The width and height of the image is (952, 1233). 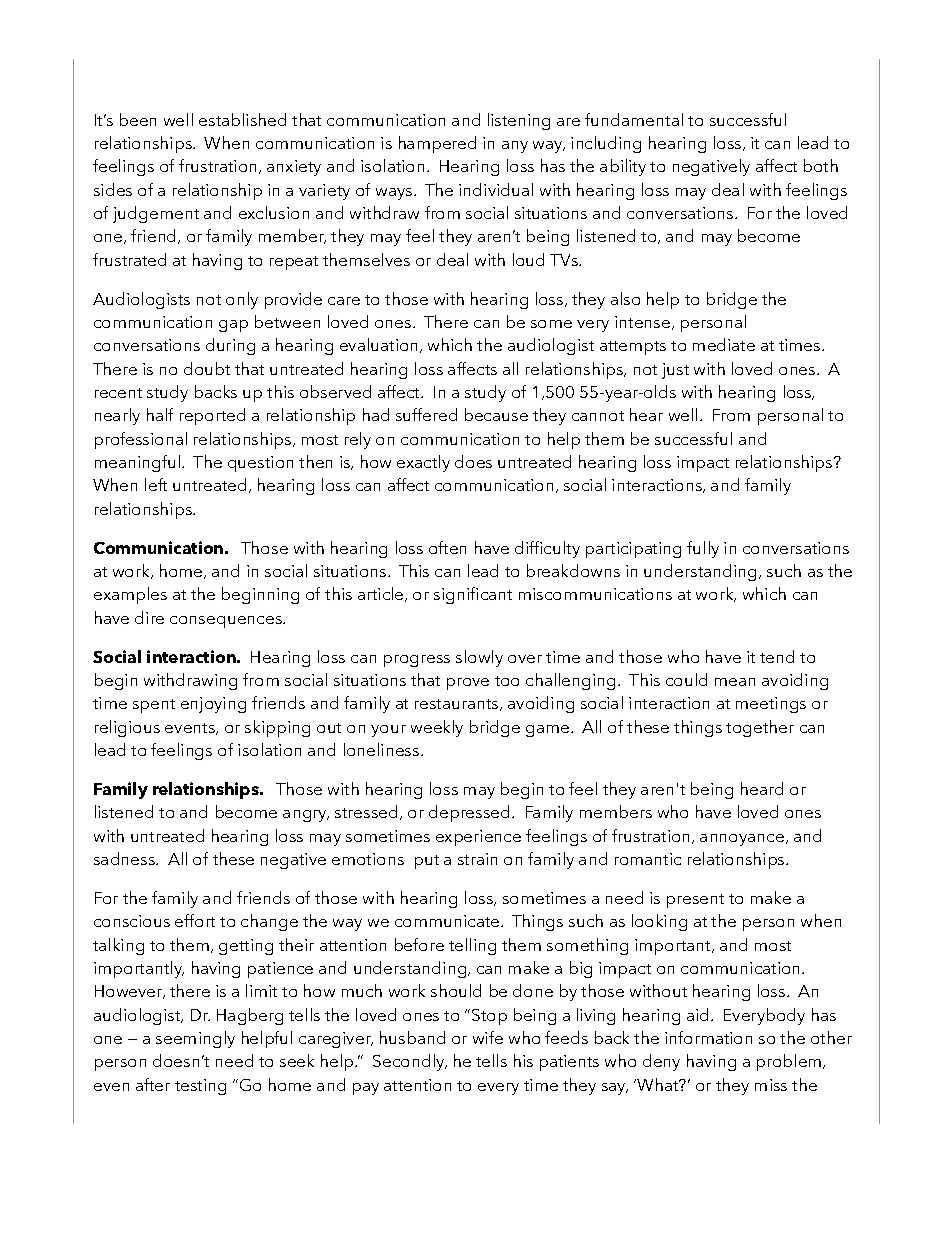 I want to click on both, so click(x=821, y=165).
